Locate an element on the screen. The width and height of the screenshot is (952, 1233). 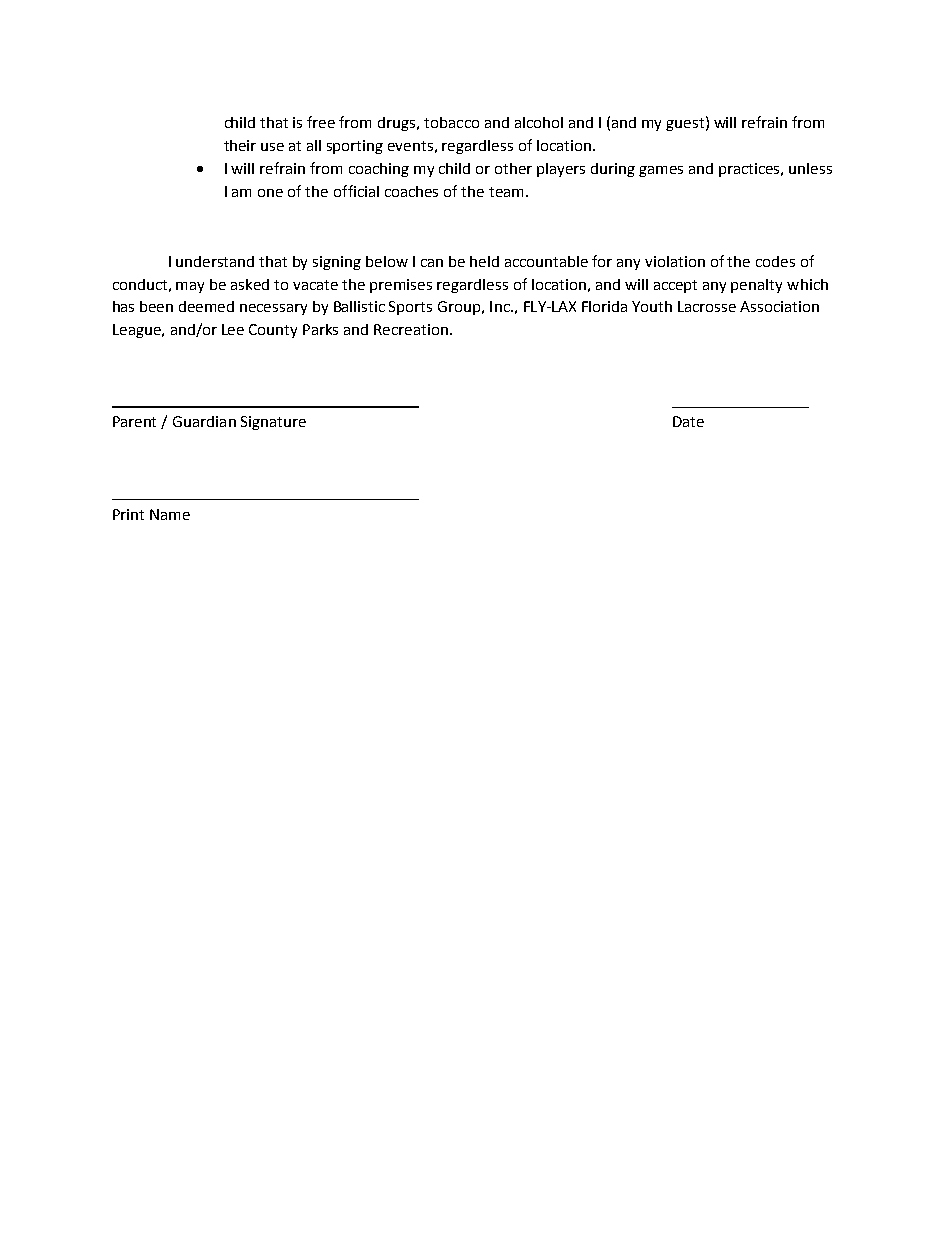
understand is located at coordinates (215, 261).
